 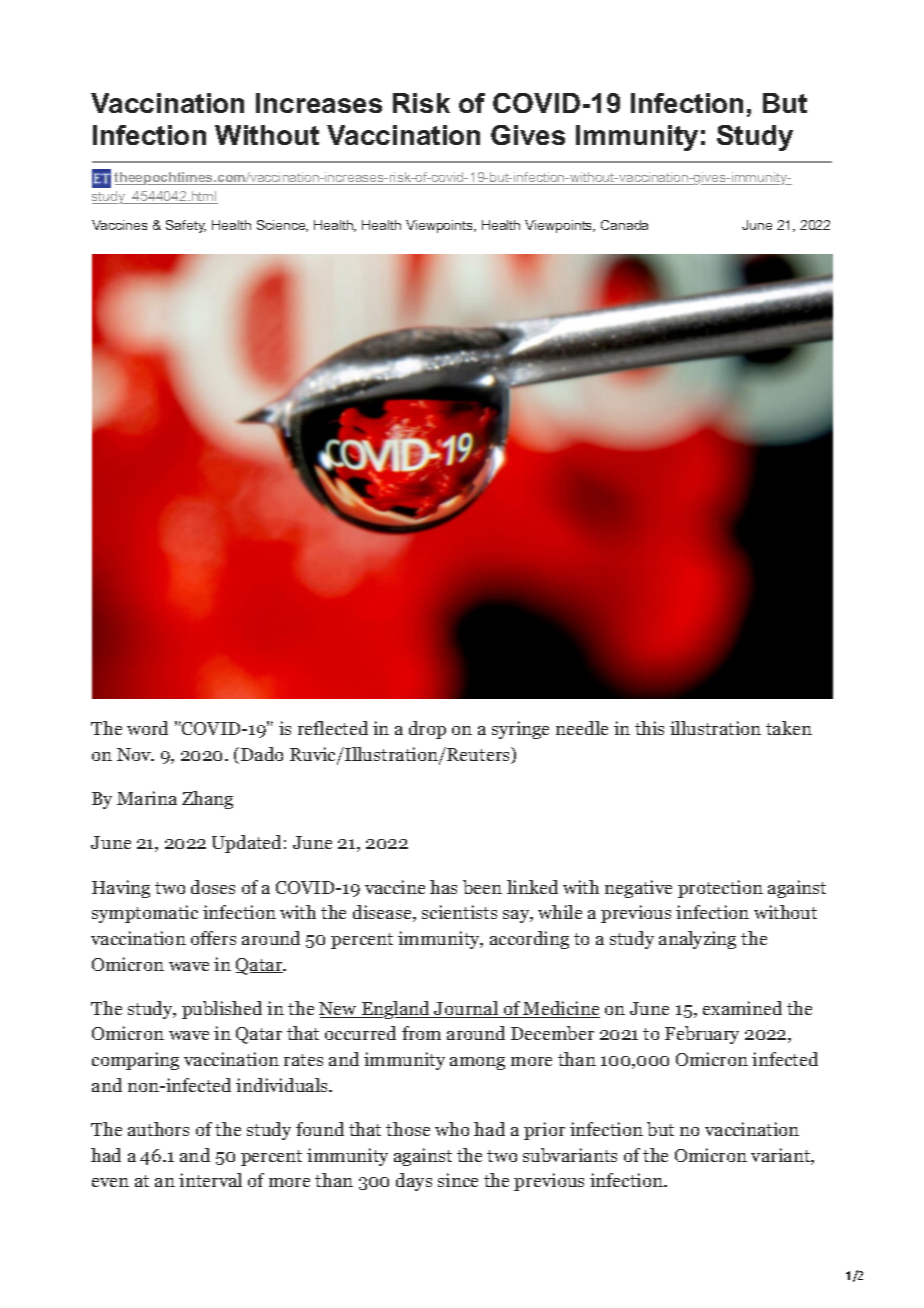 I want to click on has, so click(x=443, y=887).
